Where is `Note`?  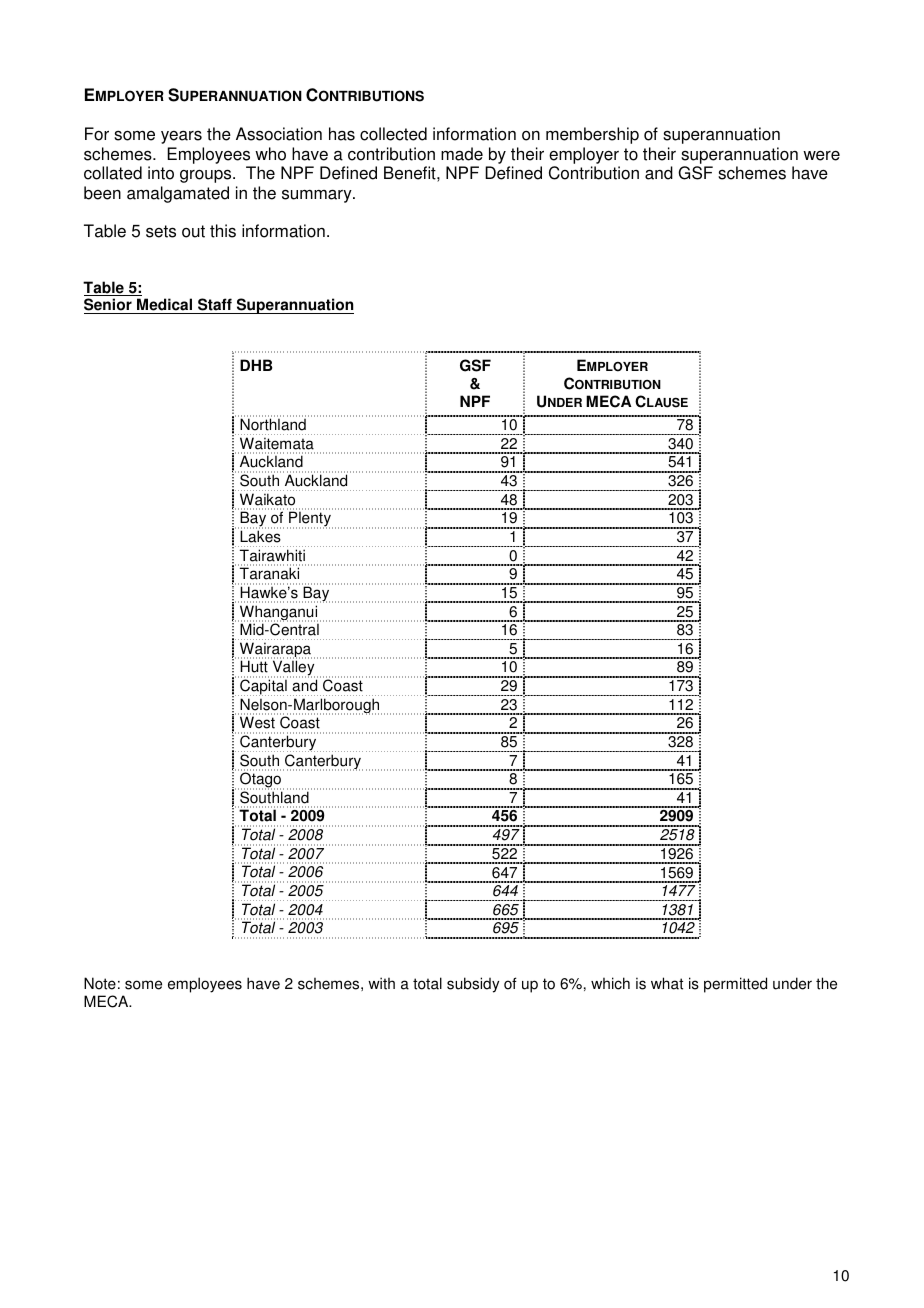
Note is located at coordinates (100, 983).
